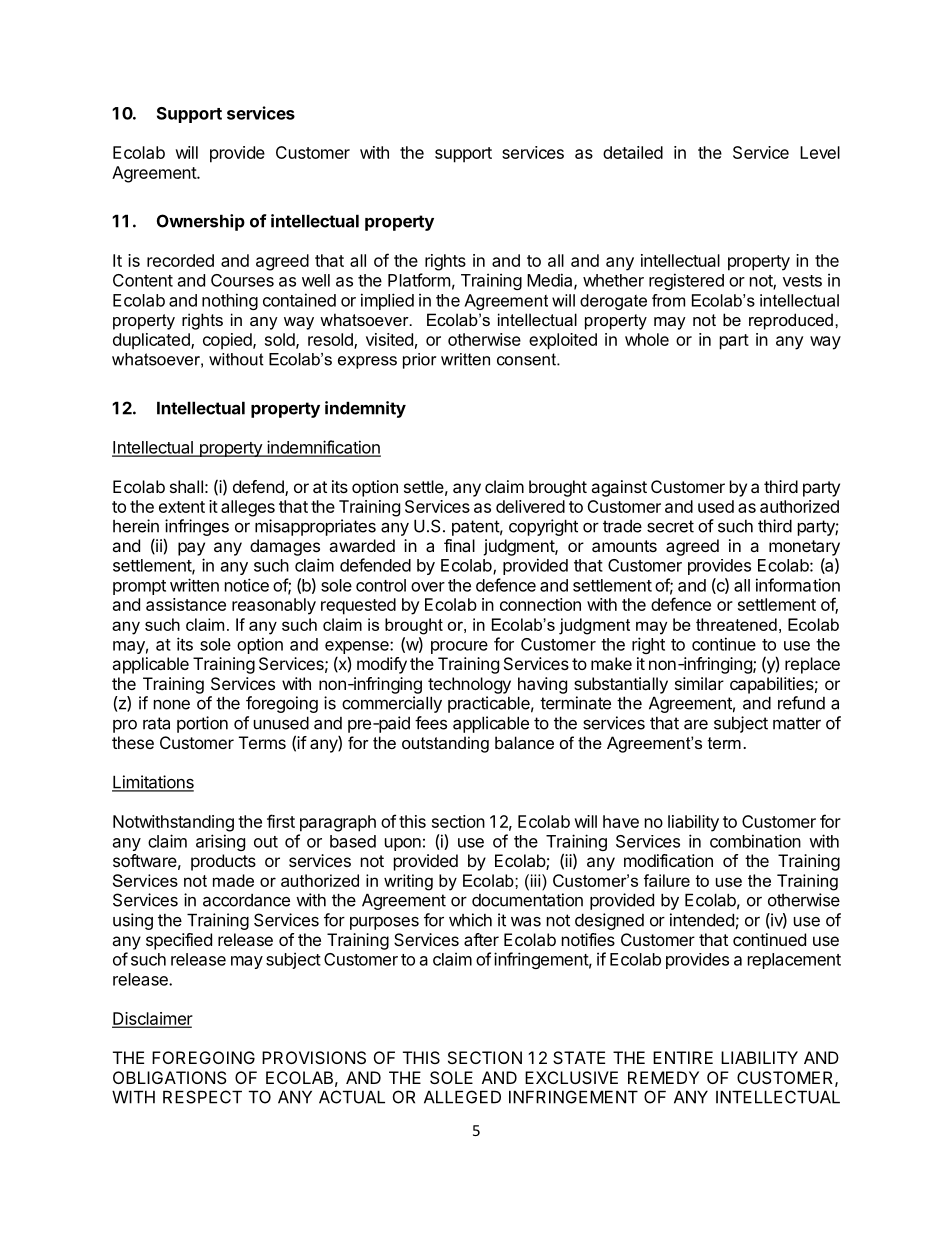 The height and width of the image is (1233, 952). What do you see at coordinates (820, 152) in the image?
I see `Level` at bounding box center [820, 152].
